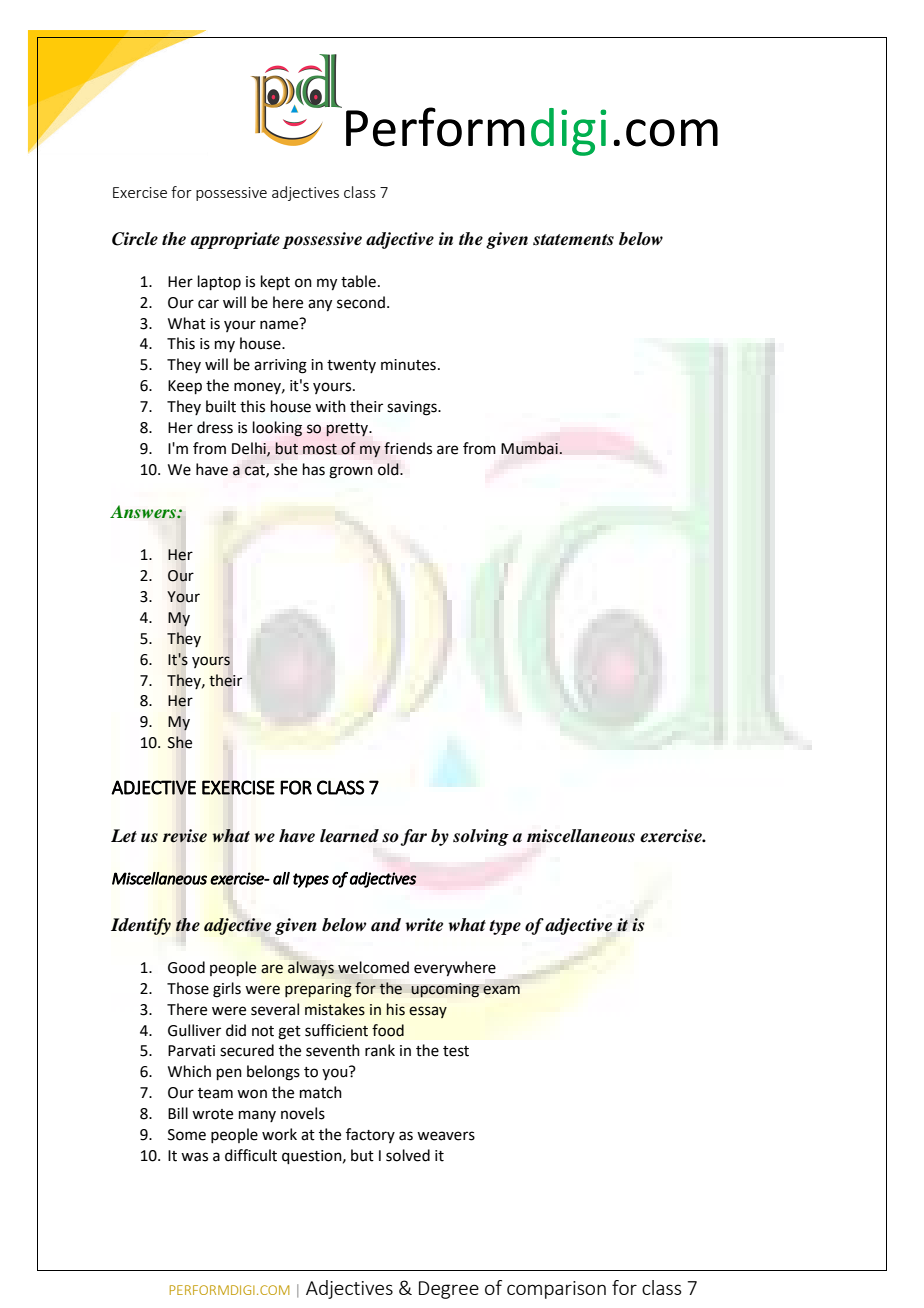  What do you see at coordinates (358, 281) in the screenshot?
I see `table` at bounding box center [358, 281].
